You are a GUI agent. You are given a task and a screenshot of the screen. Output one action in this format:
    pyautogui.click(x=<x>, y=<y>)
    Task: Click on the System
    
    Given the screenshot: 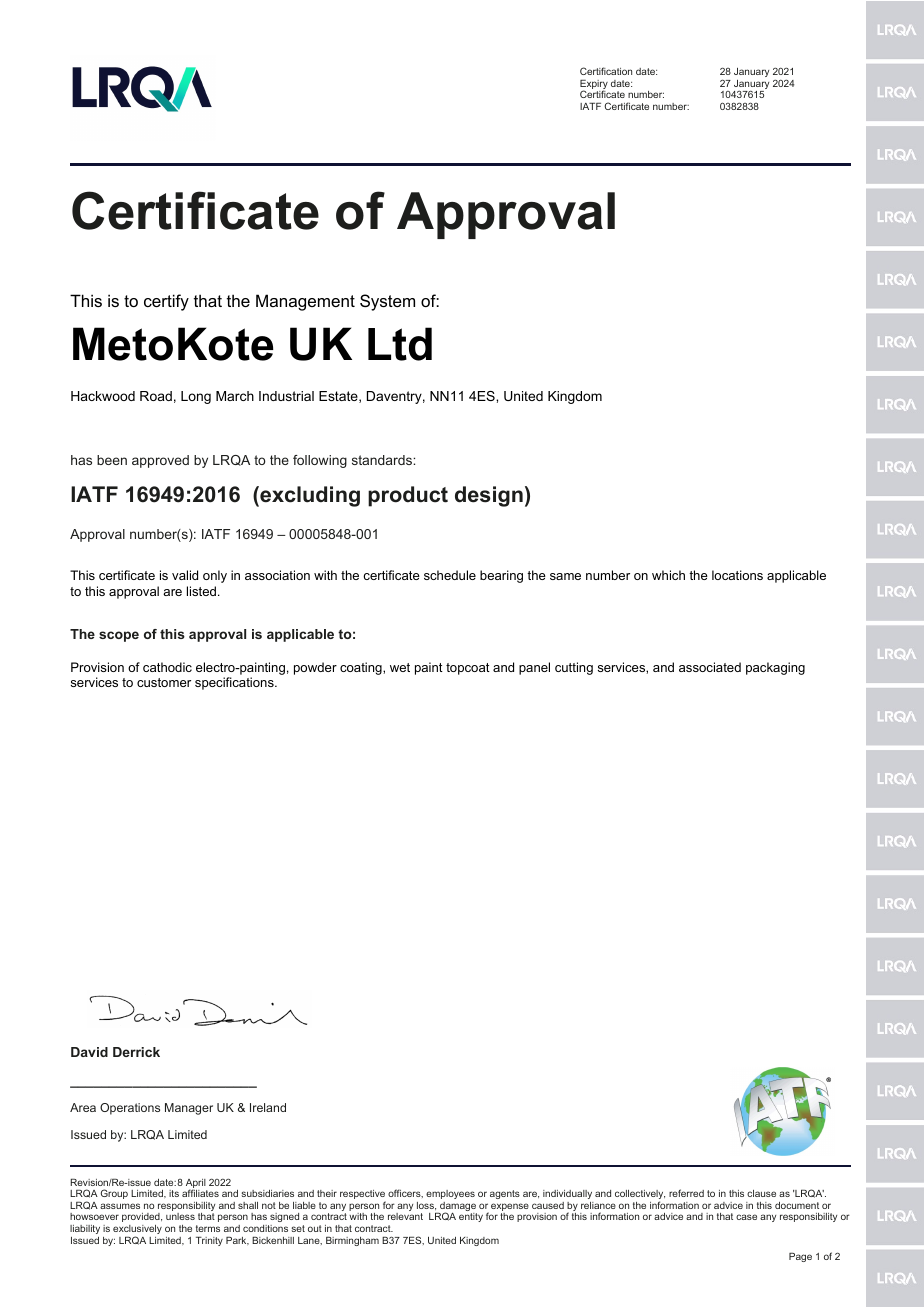 What is the action you would take?
    pyautogui.click(x=387, y=302)
